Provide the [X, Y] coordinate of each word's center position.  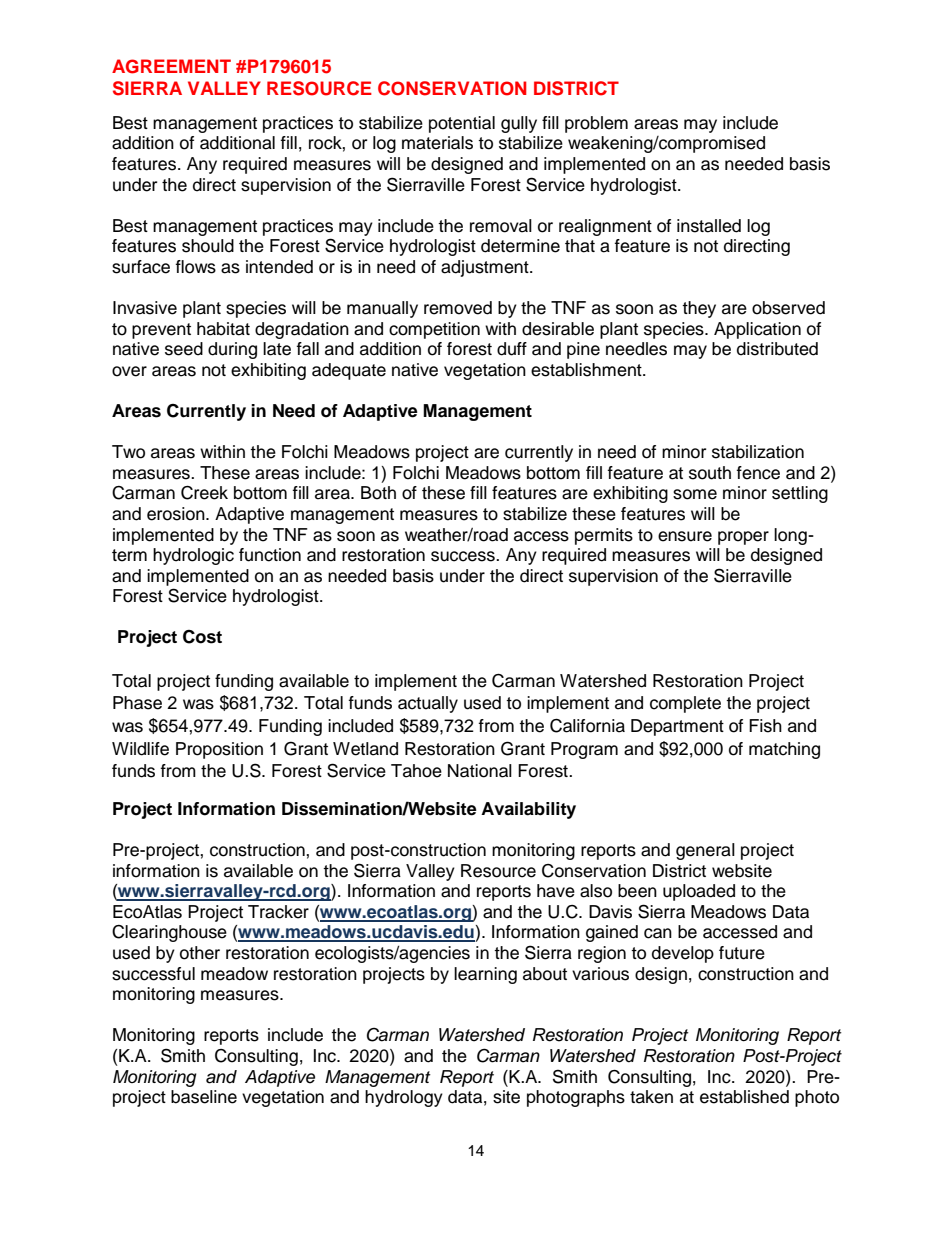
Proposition [219, 750]
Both [378, 493]
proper [743, 538]
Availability [528, 810]
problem [596, 124]
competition [434, 330]
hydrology [404, 1098]
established [744, 1097]
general [705, 851]
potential [462, 124]
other [200, 953]
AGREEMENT [171, 66]
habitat [223, 329]
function [270, 555]
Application [757, 330]
